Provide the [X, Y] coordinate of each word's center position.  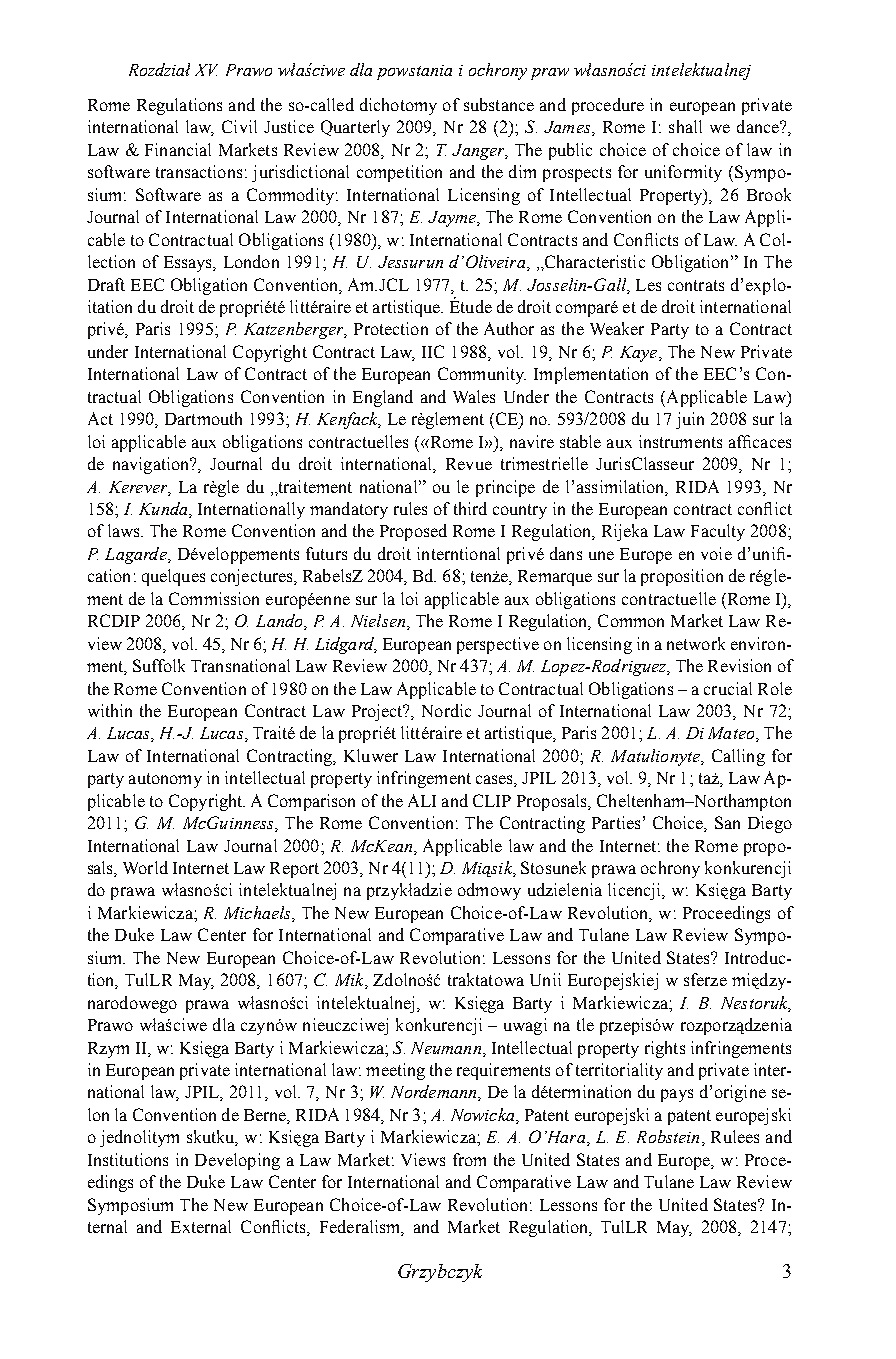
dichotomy [398, 106]
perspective [498, 645]
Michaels [258, 914]
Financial [178, 149]
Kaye [640, 354]
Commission [214, 598]
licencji [635, 891]
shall [685, 126]
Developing [237, 1161]
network [696, 643]
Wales [474, 396]
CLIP [492, 800]
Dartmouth [203, 418]
